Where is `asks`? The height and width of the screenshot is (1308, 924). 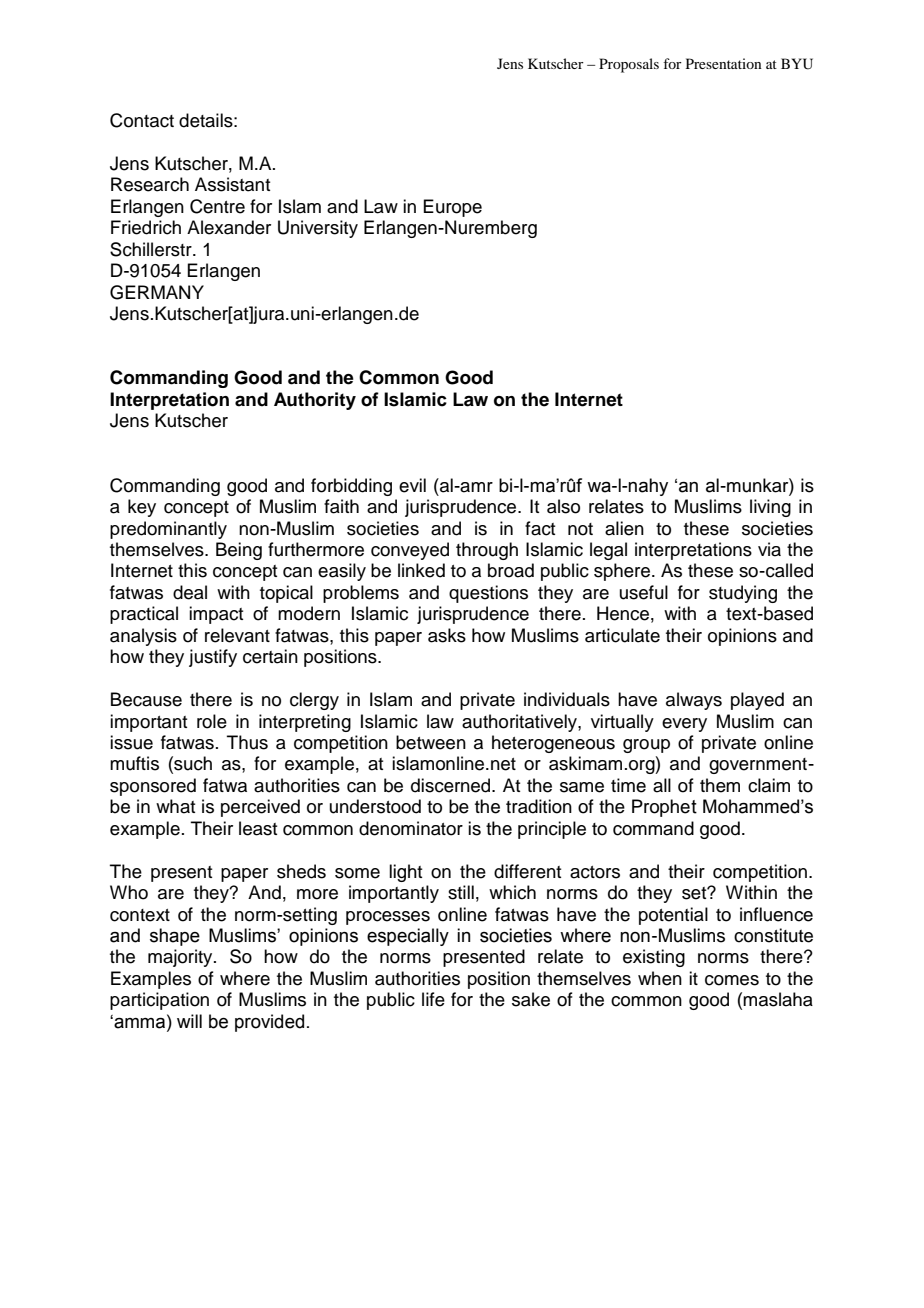 asks is located at coordinates (447, 635).
